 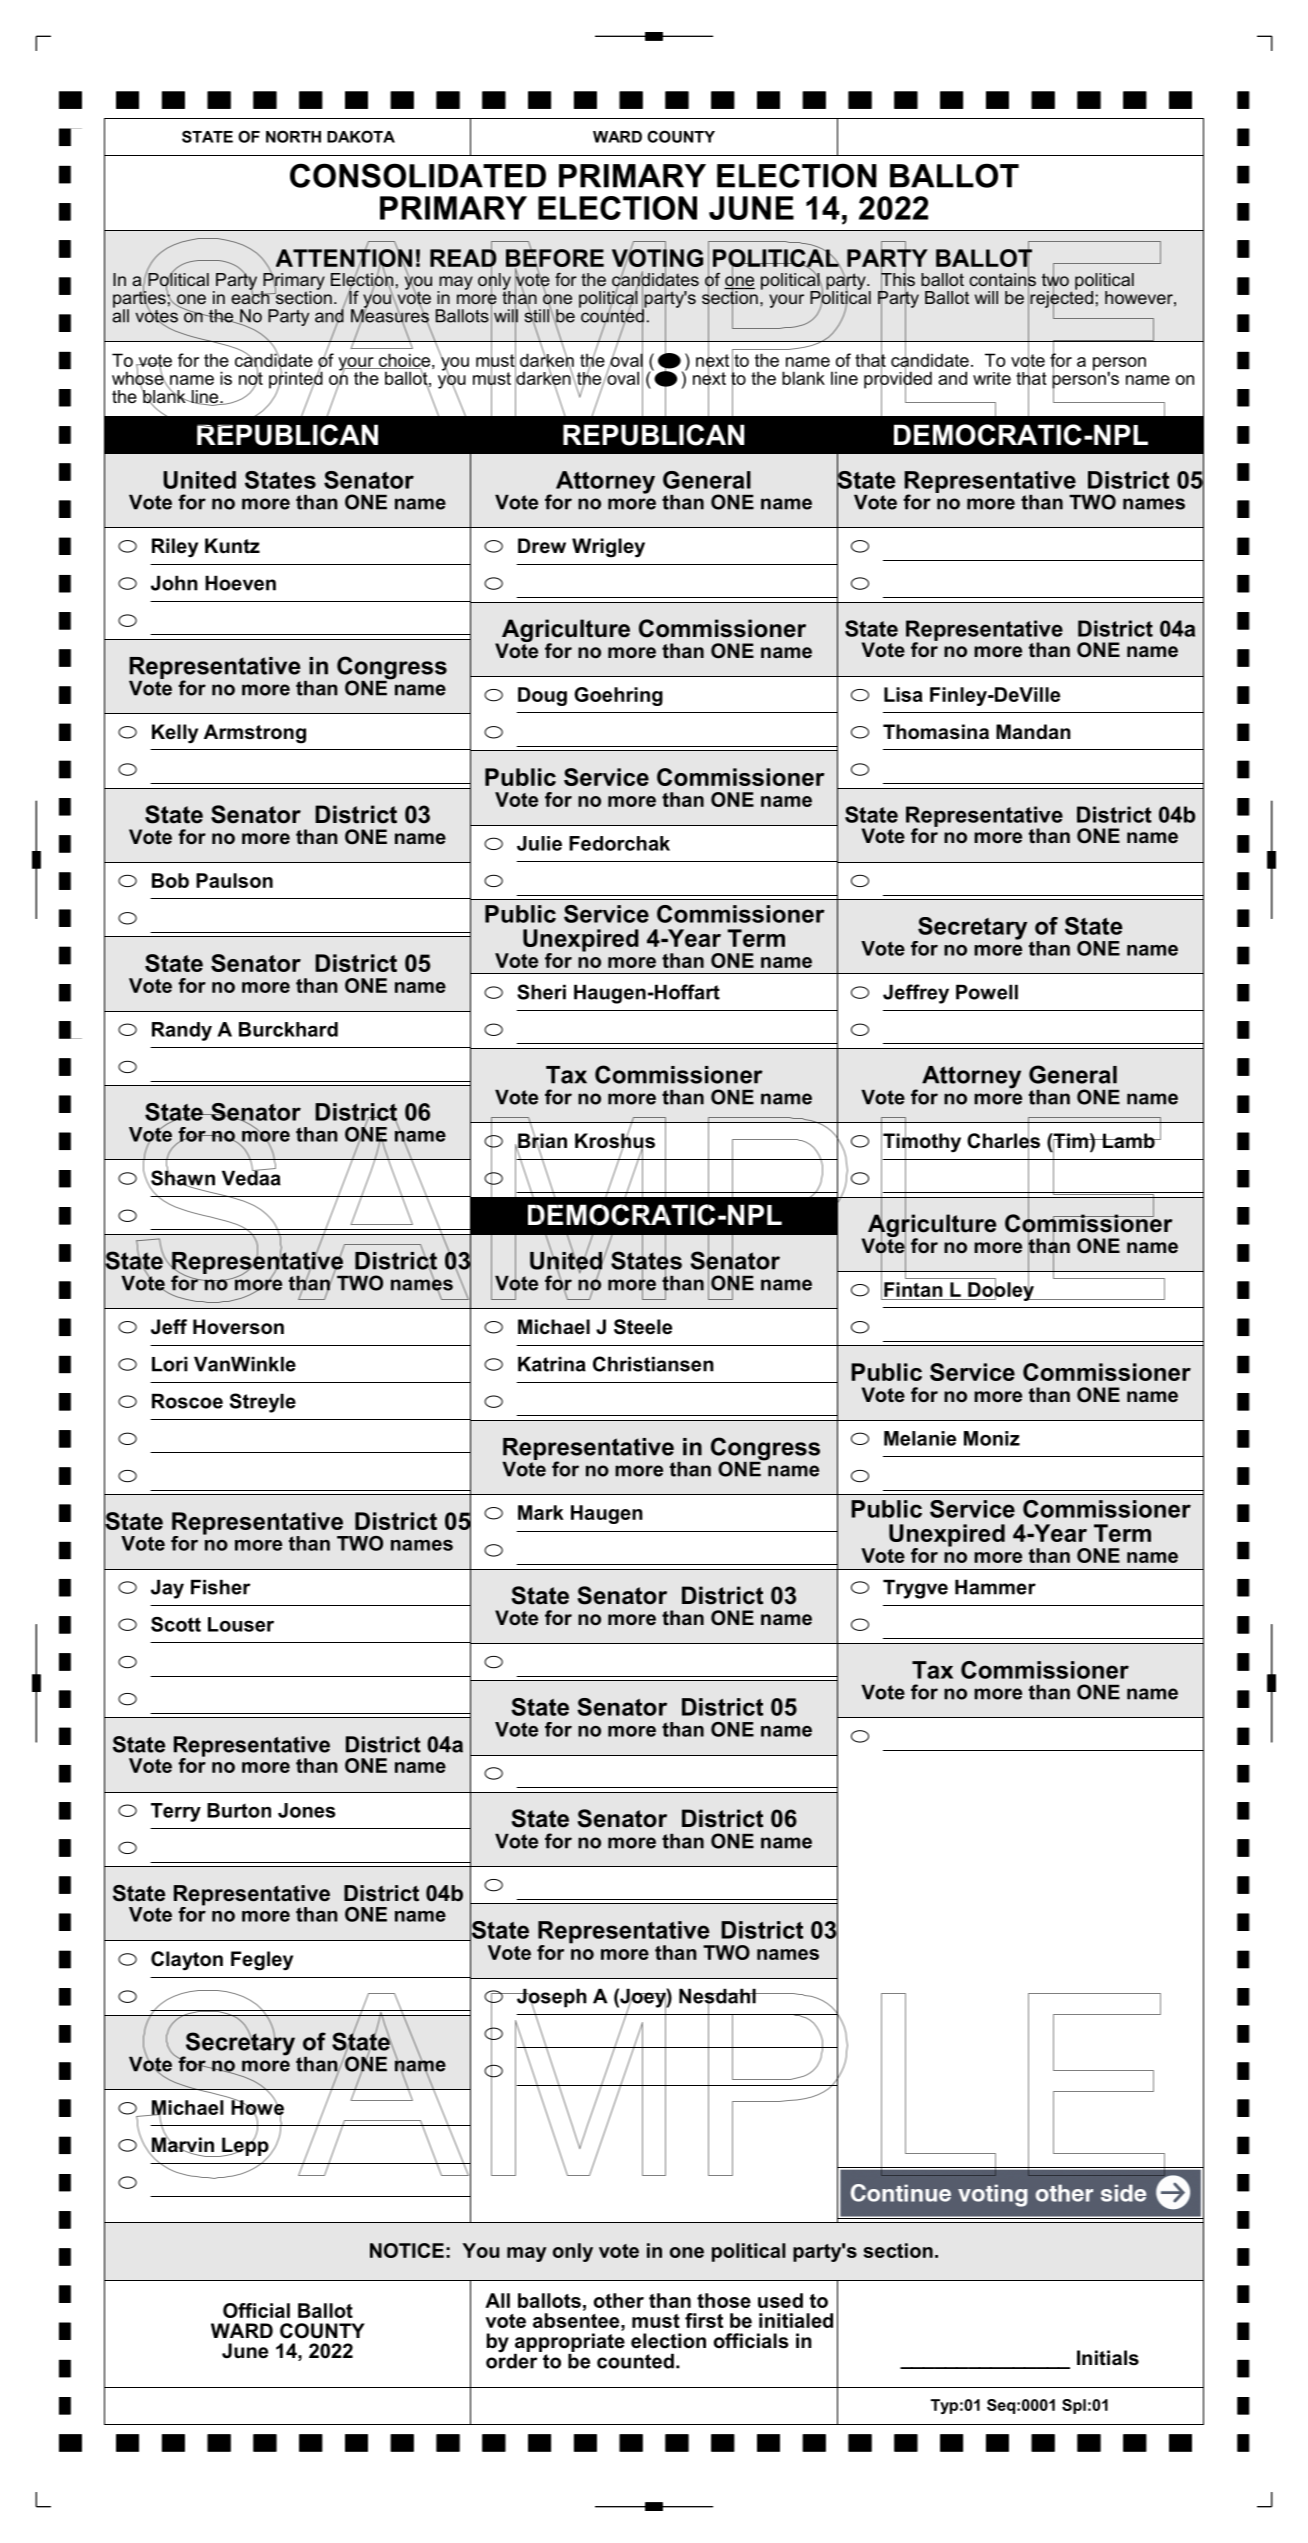 What do you see at coordinates (293, 136) in the screenshot?
I see `NORTH` at bounding box center [293, 136].
